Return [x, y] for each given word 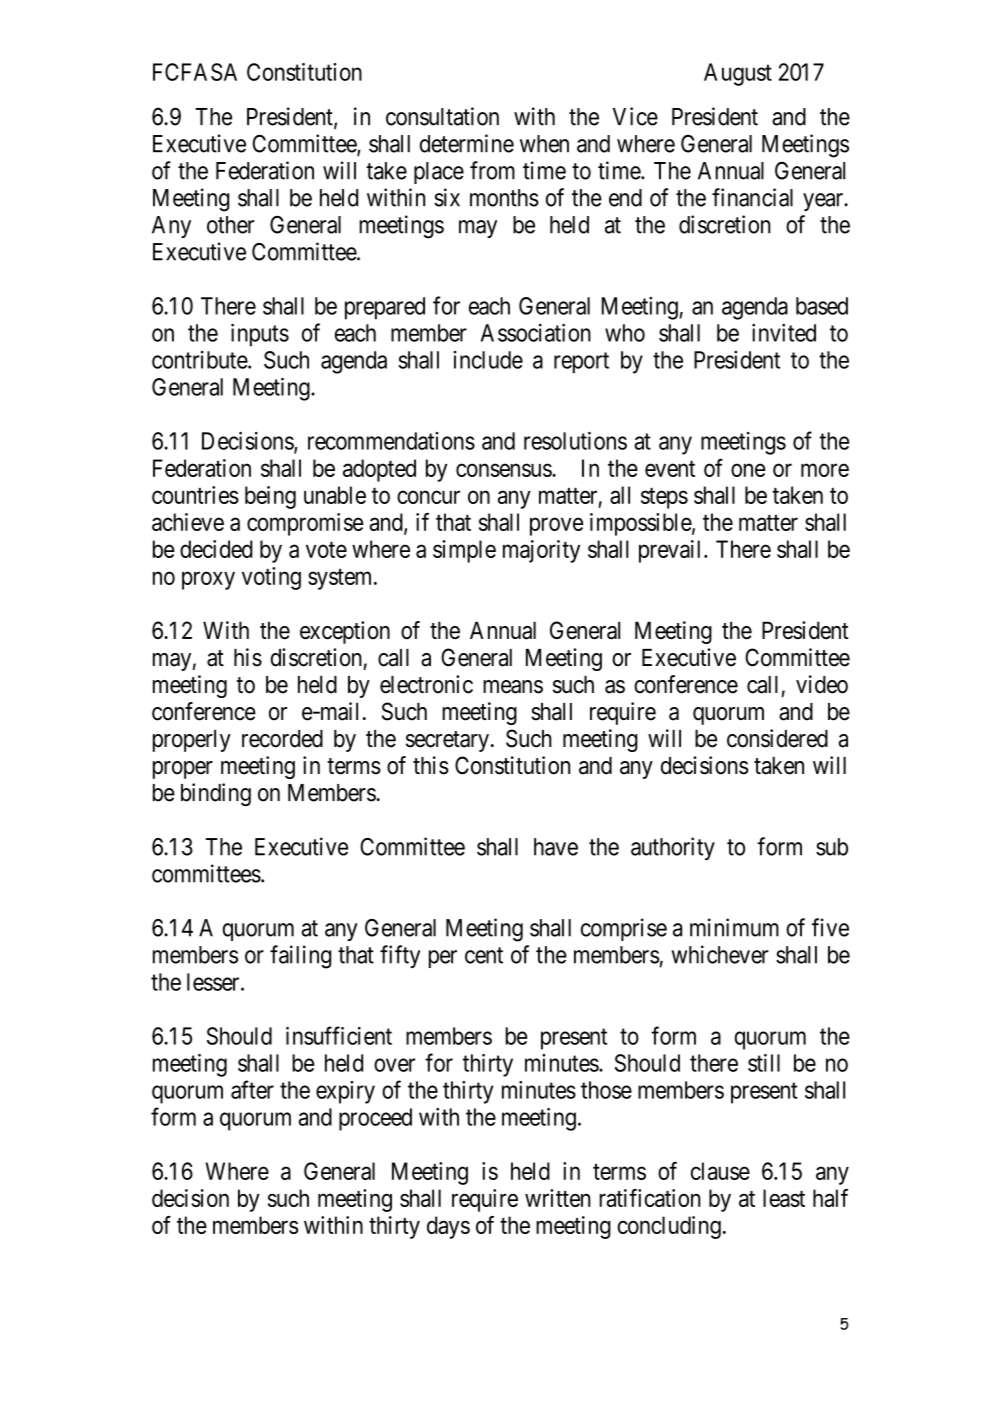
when [544, 144]
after [252, 1089]
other [231, 225]
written [558, 1198]
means [513, 687]
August [738, 74]
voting [271, 578]
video [822, 684]
